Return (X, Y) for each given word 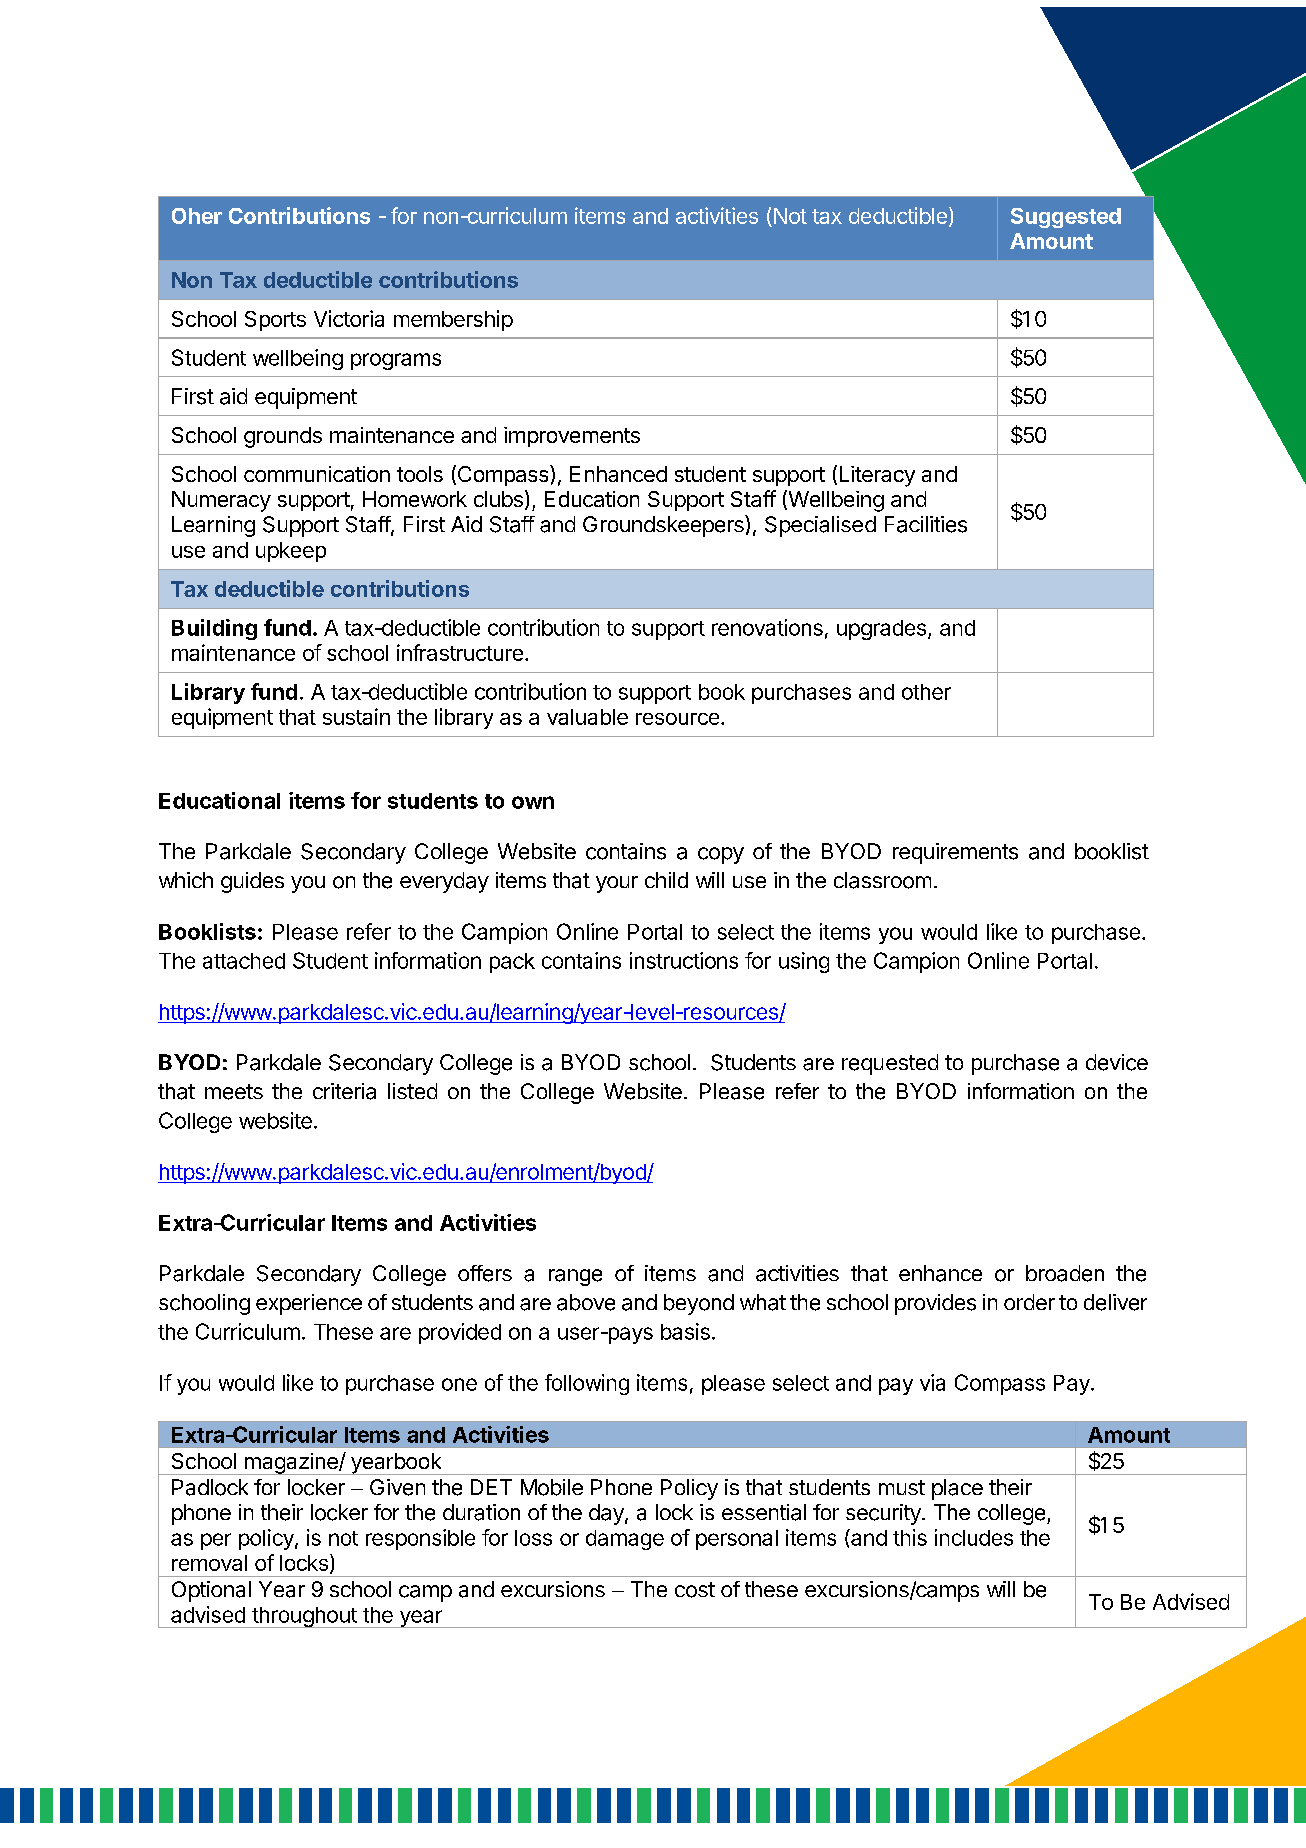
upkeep (291, 552)
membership (453, 320)
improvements (572, 437)
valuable (587, 717)
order (1029, 1302)
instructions (684, 960)
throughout (304, 1617)
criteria (344, 1091)
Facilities (926, 524)
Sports (275, 321)
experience (309, 1304)
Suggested (1066, 218)
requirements (955, 853)
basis (685, 1331)
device (1117, 1062)
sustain (356, 716)
